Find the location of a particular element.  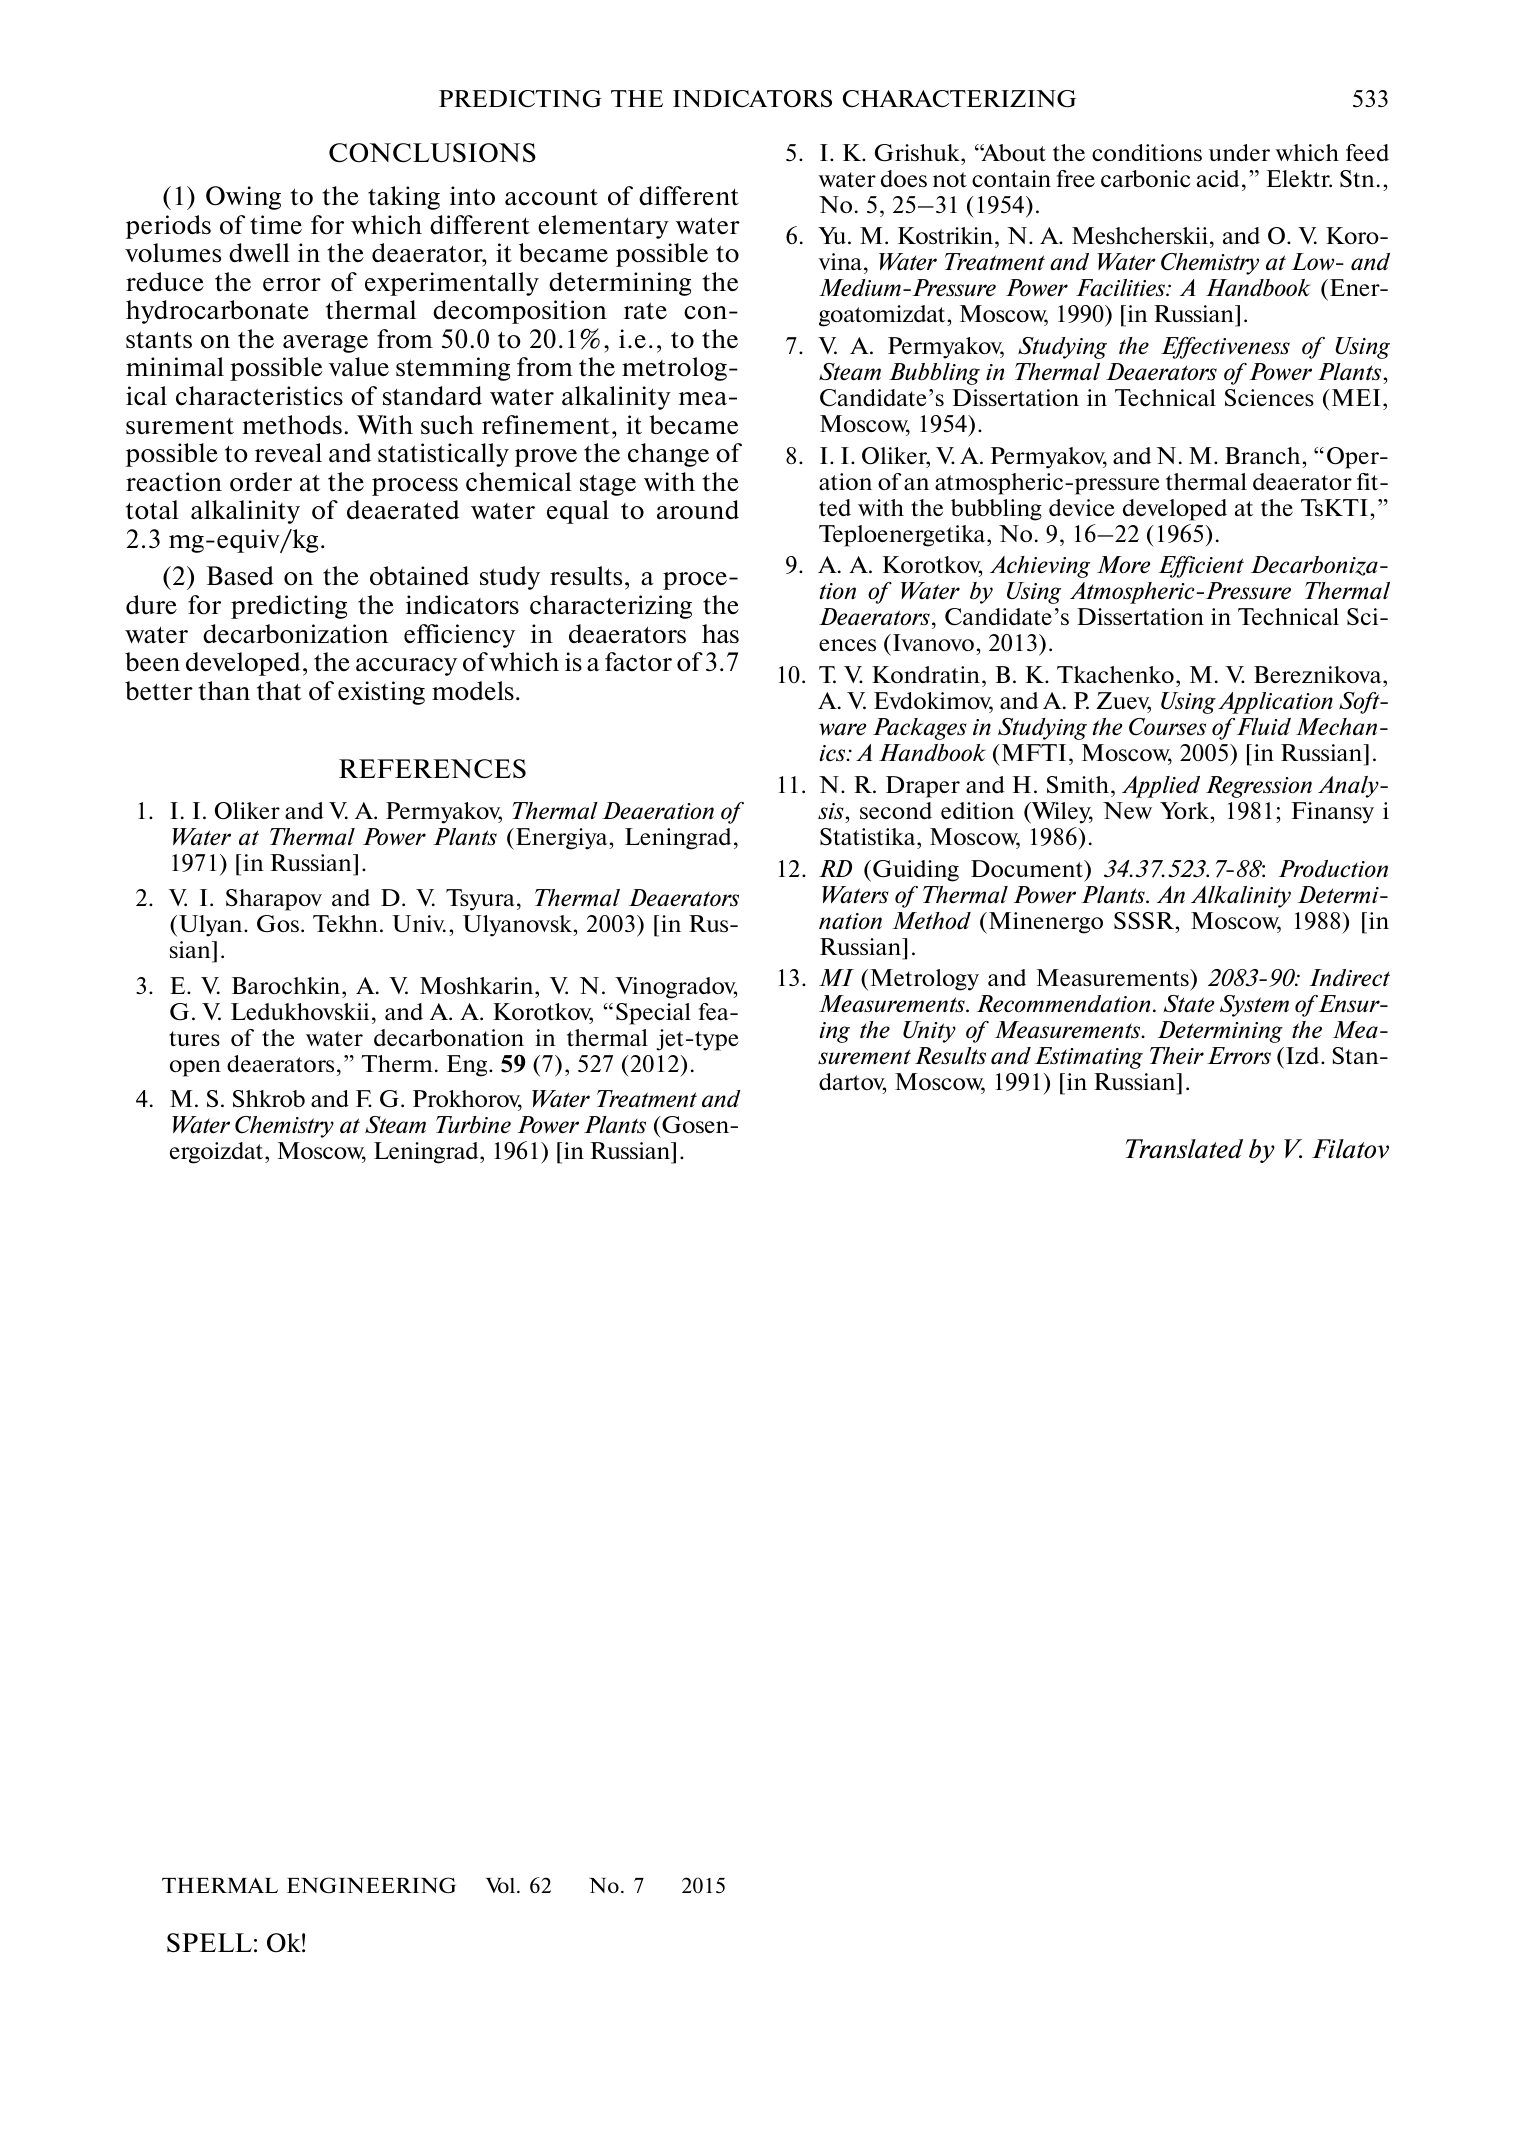

SPELL is located at coordinates (209, 1943).
